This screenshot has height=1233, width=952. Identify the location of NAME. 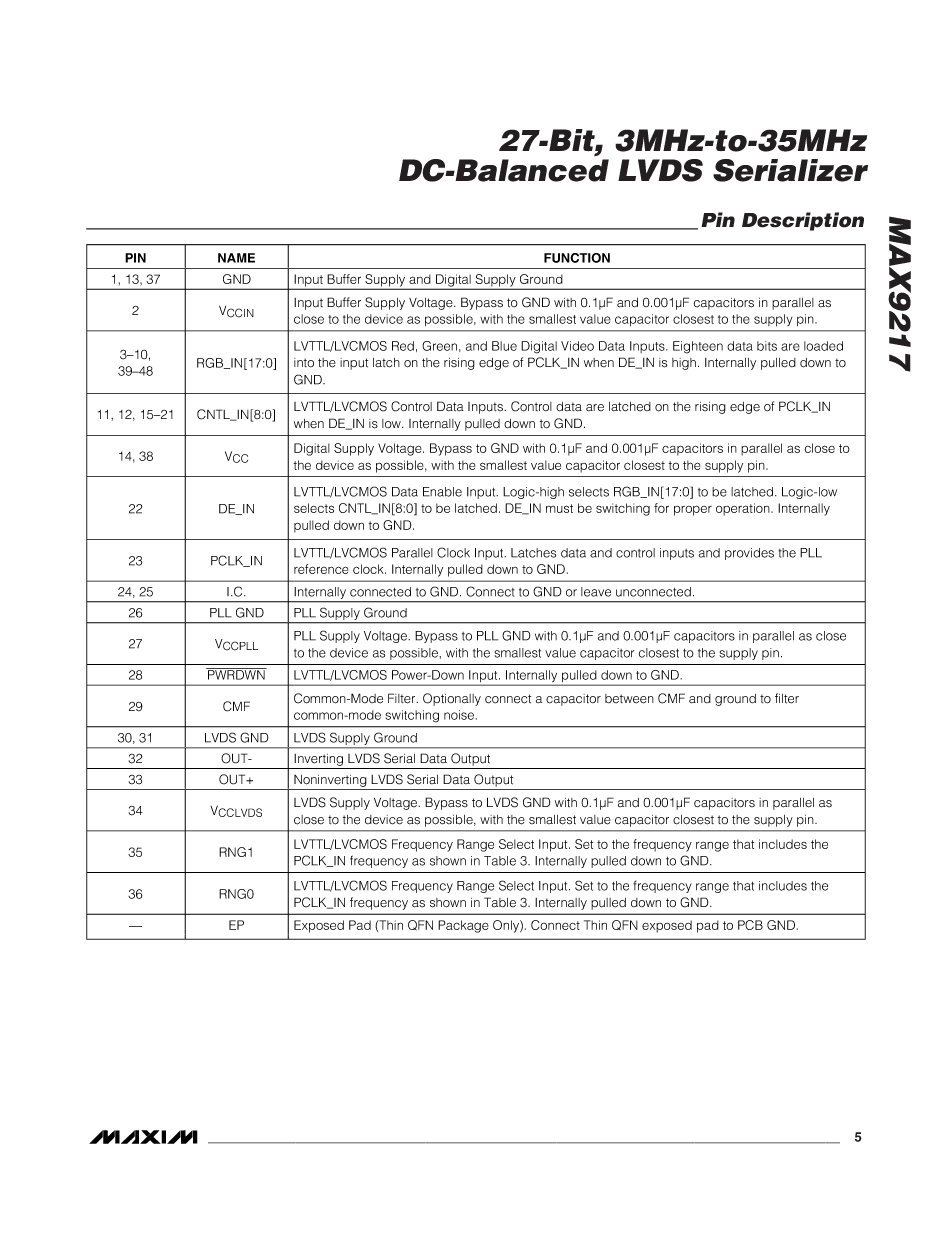
(236, 258).
